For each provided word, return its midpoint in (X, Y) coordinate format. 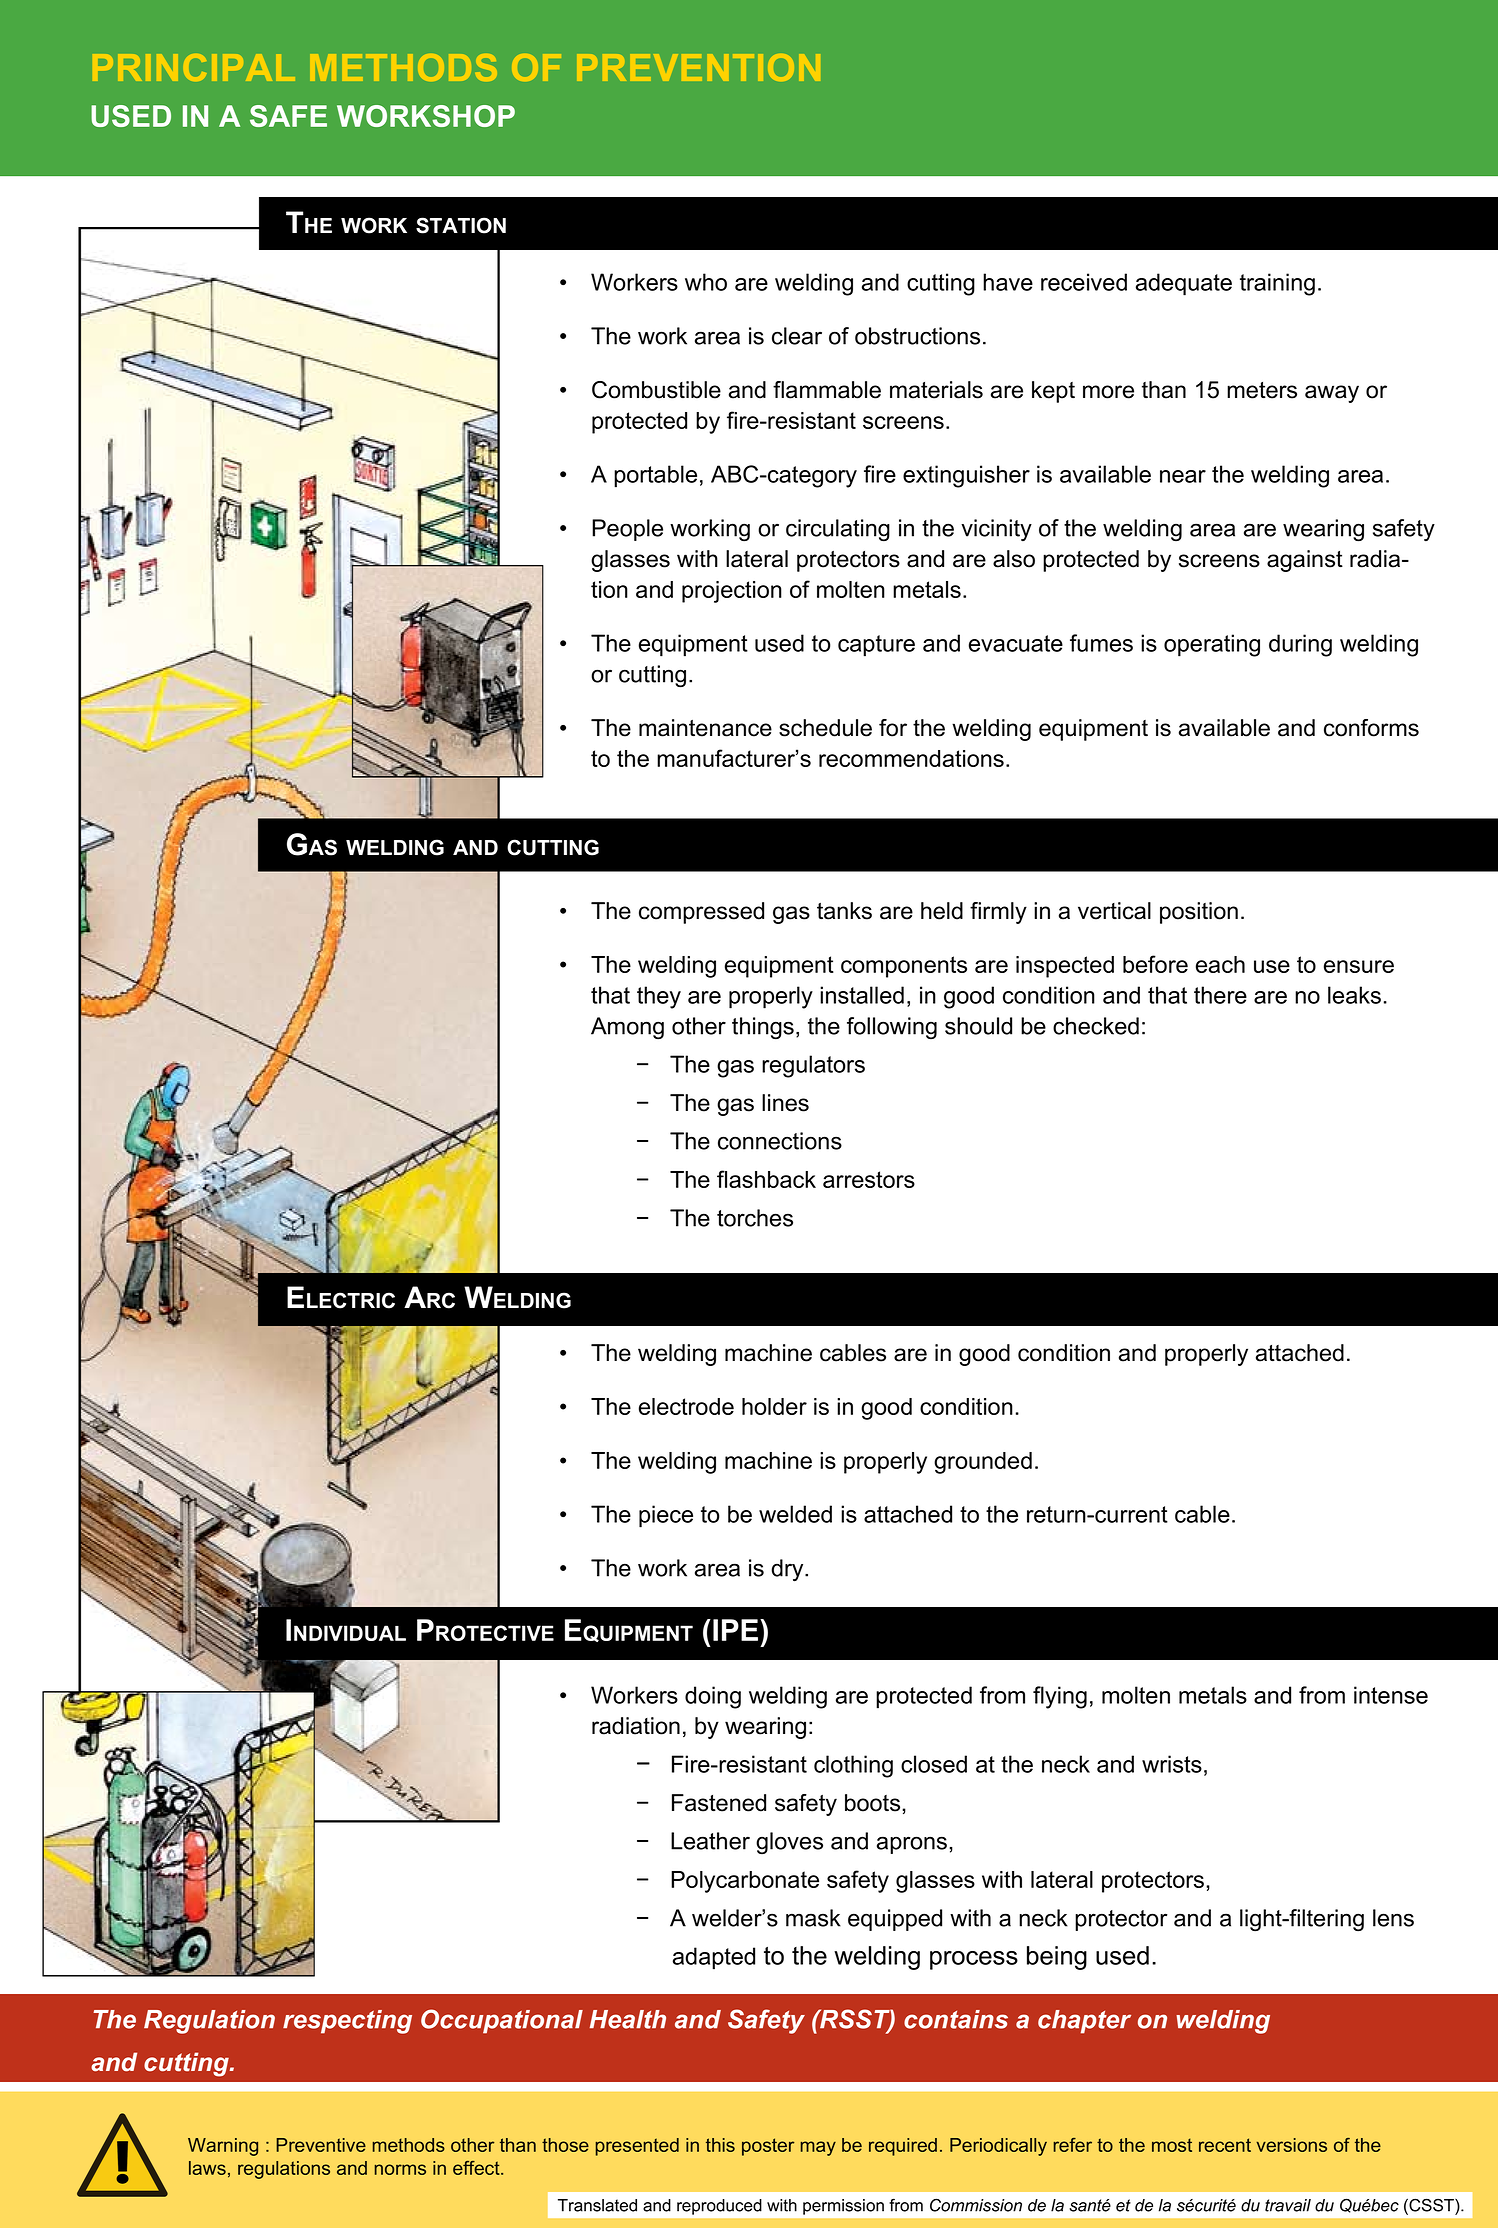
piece (666, 1516)
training (1277, 284)
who (706, 282)
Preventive (321, 2145)
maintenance (705, 728)
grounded (983, 1463)
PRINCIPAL (194, 67)
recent (1225, 2145)
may (818, 2148)
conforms (1371, 728)
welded (795, 1514)
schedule (825, 728)
